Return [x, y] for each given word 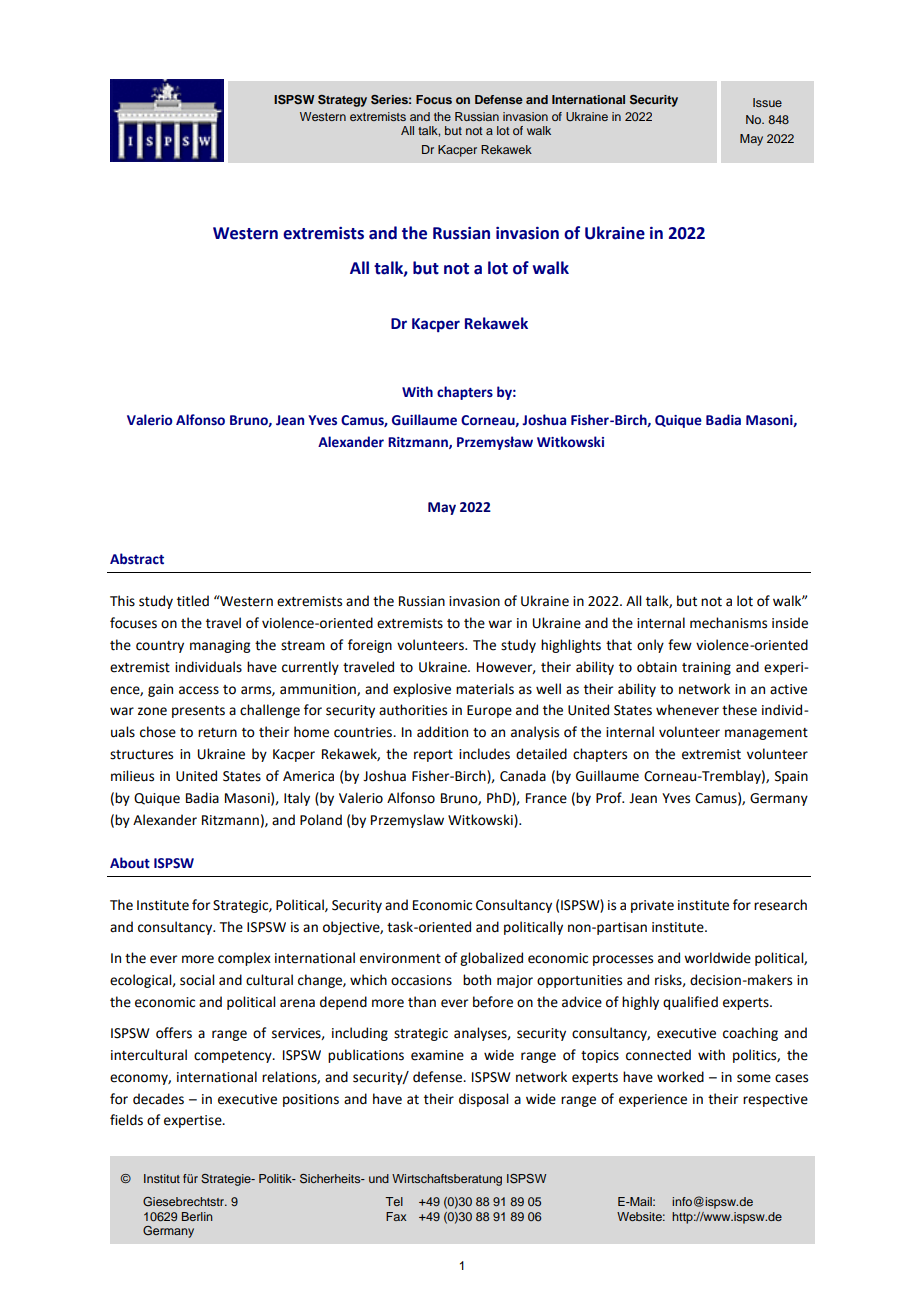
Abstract [137, 559]
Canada [523, 776]
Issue [767, 102]
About [130, 863]
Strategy [342, 101]
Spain [791, 777]
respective [775, 1100]
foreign [370, 646]
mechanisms [728, 623]
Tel [394, 1201]
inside [790, 623]
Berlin [197, 1216]
